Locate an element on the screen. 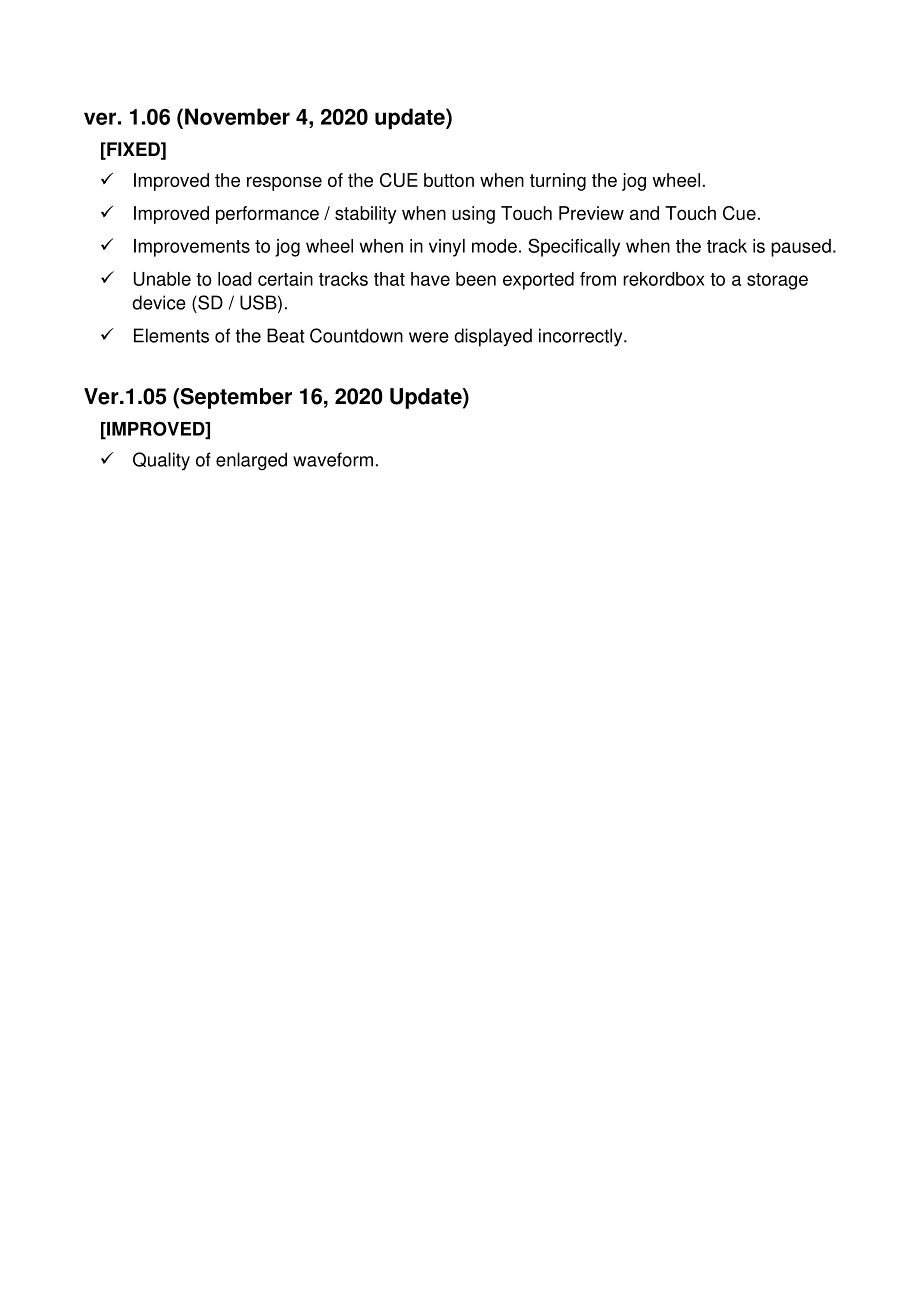  incorrectly is located at coordinates (582, 337).
